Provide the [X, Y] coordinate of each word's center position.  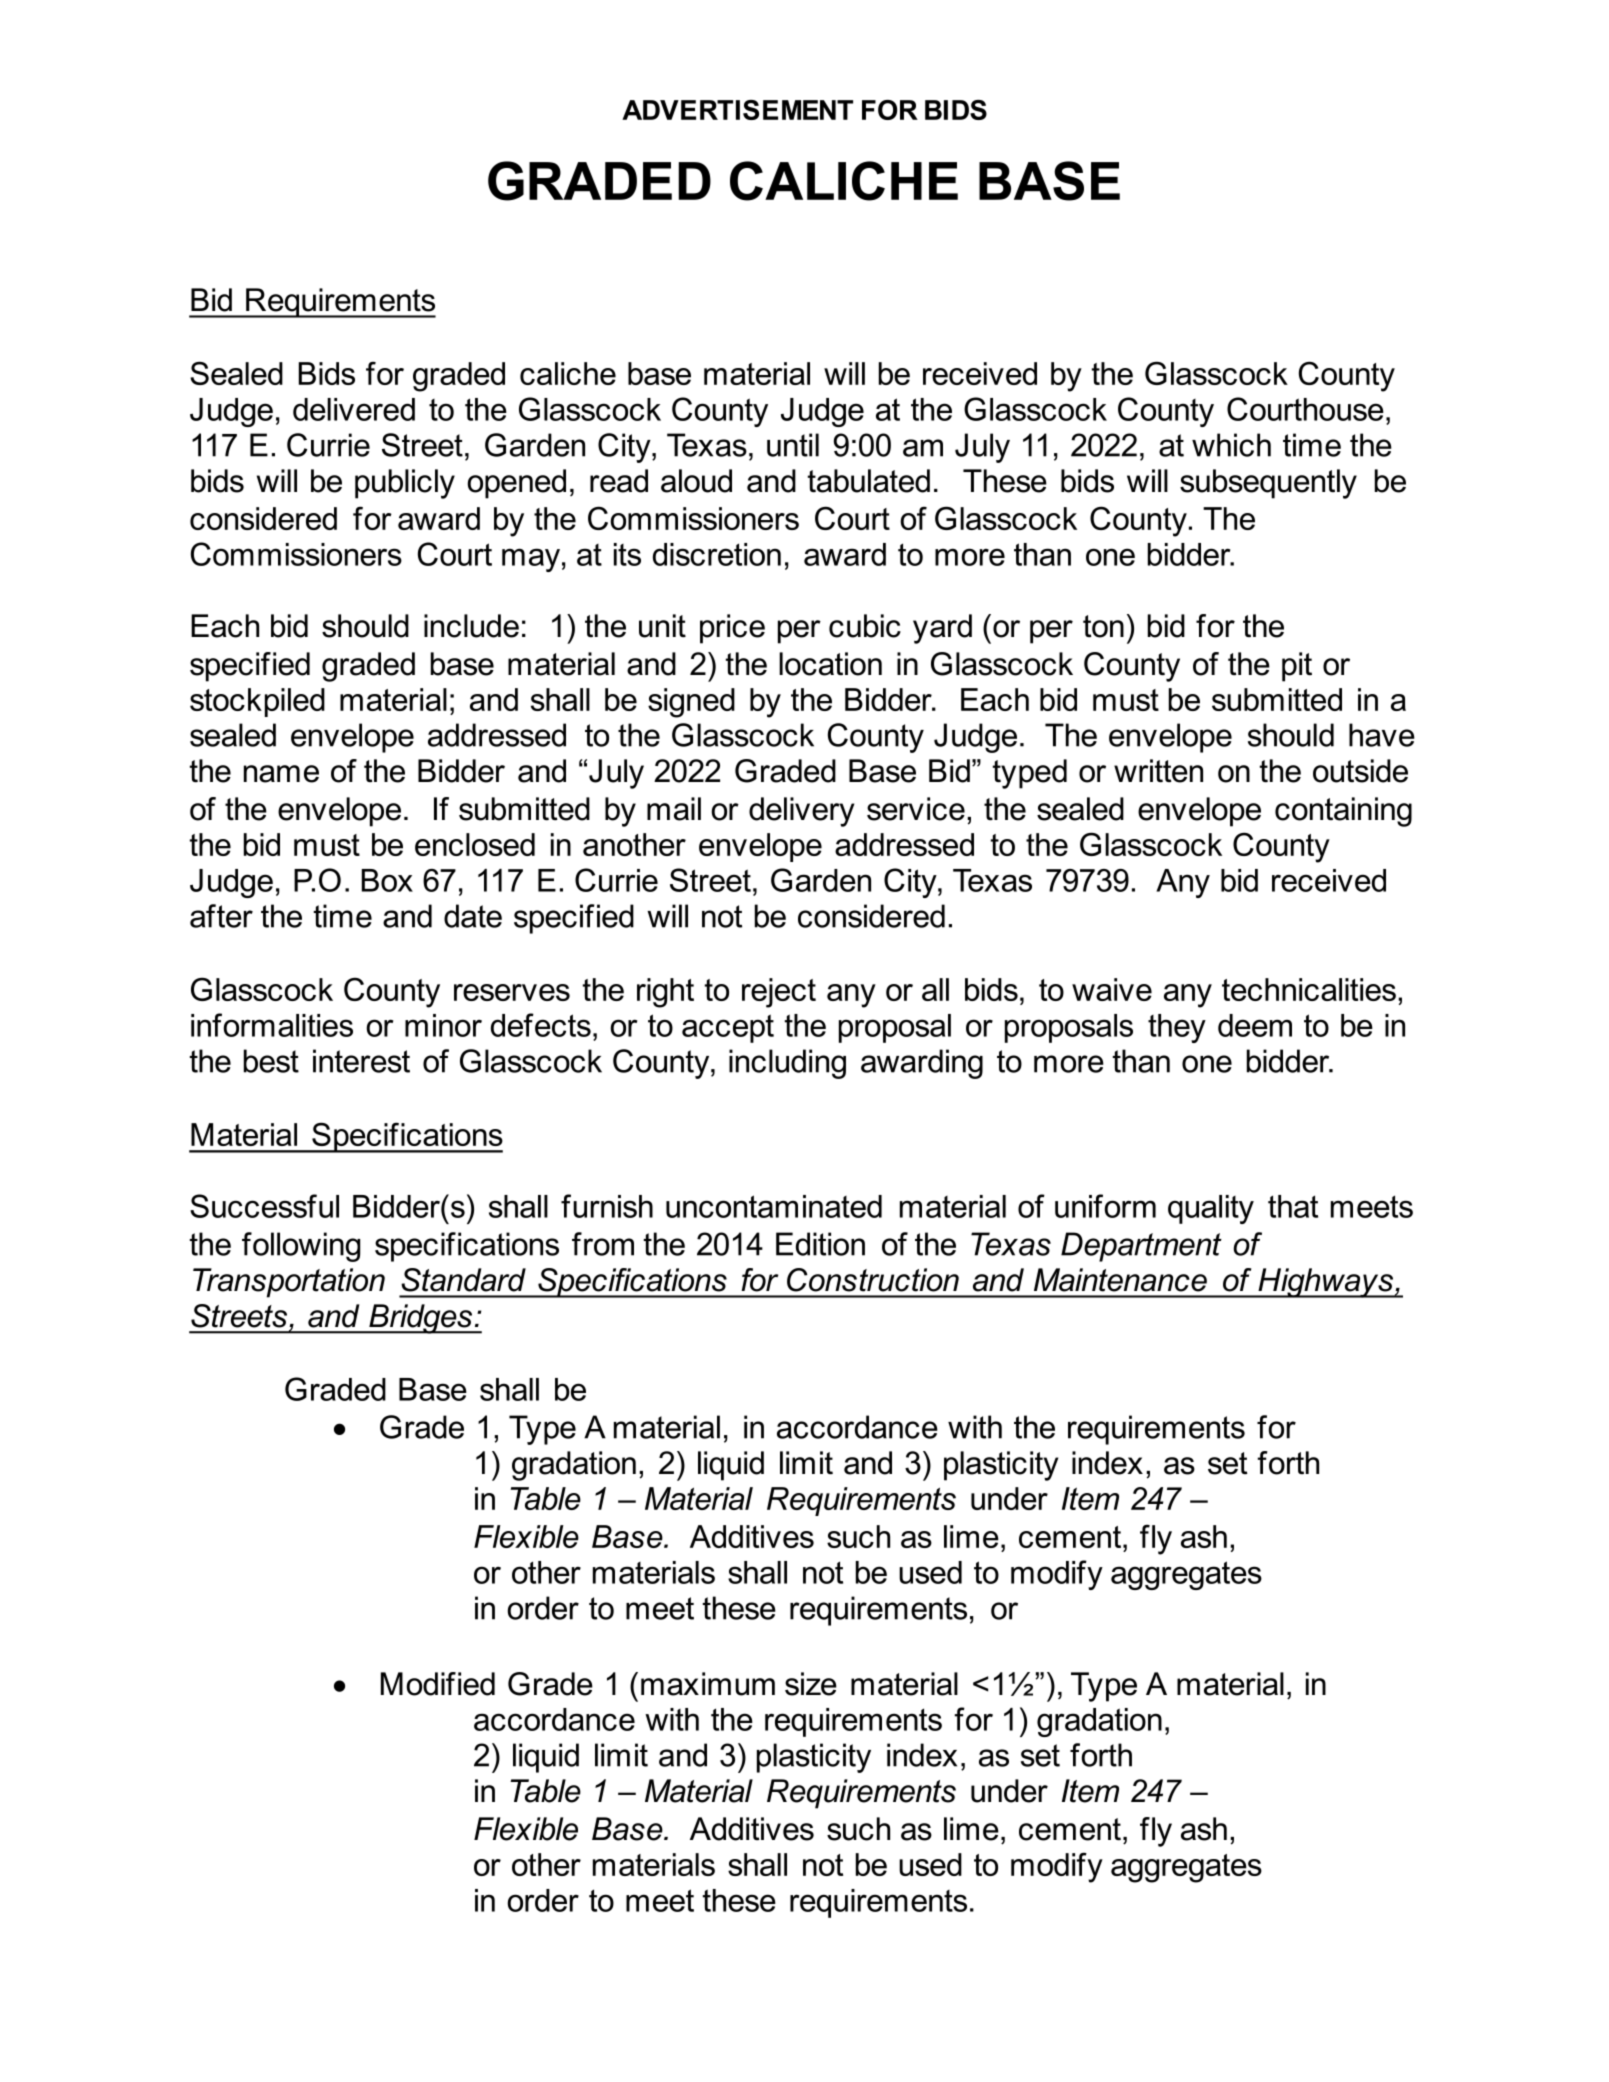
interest [361, 1061]
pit [1297, 667]
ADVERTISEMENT [737, 110]
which [1231, 445]
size [811, 1684]
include [471, 626]
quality [1211, 1209]
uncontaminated [774, 1206]
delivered [354, 409]
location [830, 664]
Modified [438, 1684]
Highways [1326, 1283]
